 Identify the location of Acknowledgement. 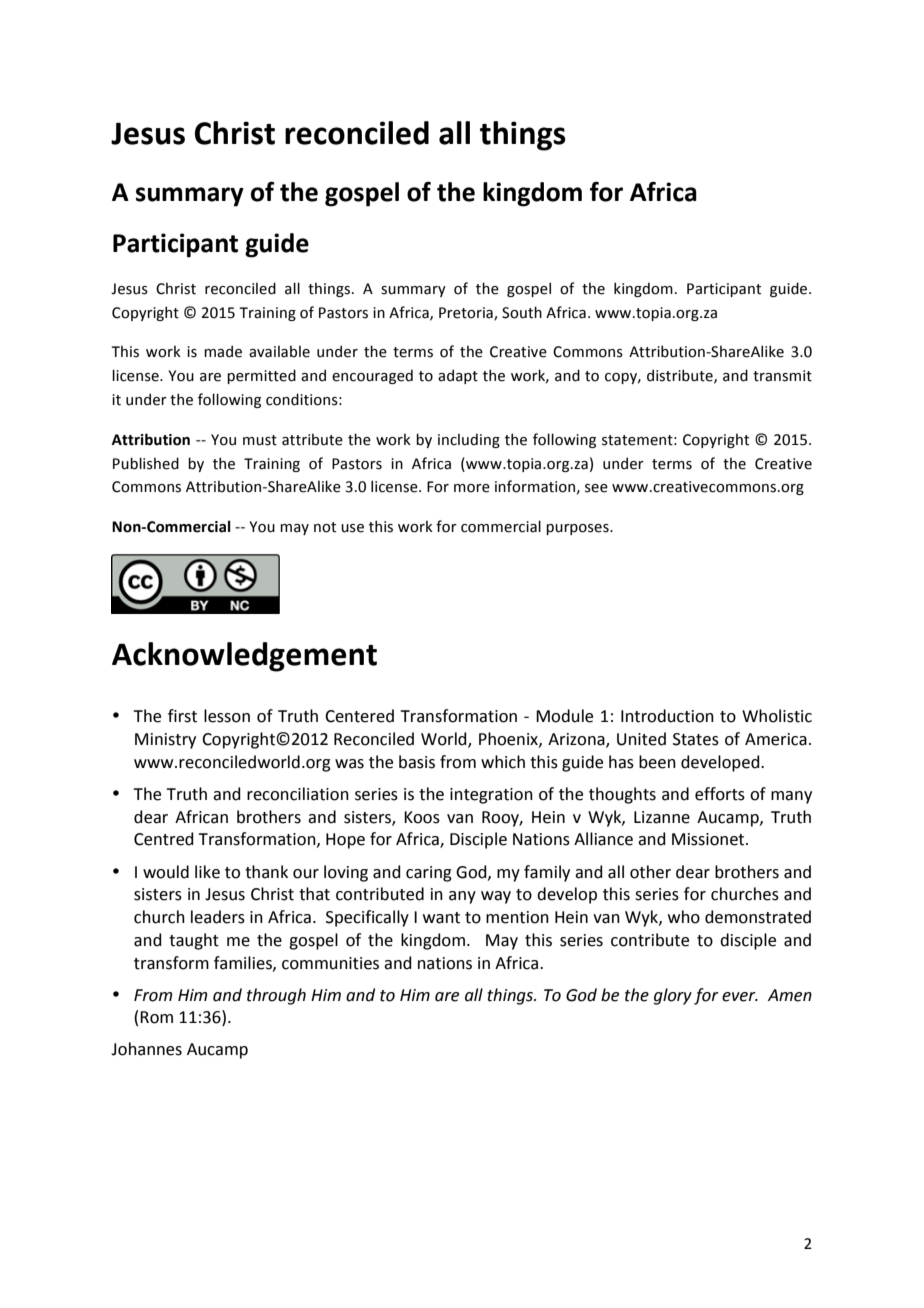
(244, 657).
